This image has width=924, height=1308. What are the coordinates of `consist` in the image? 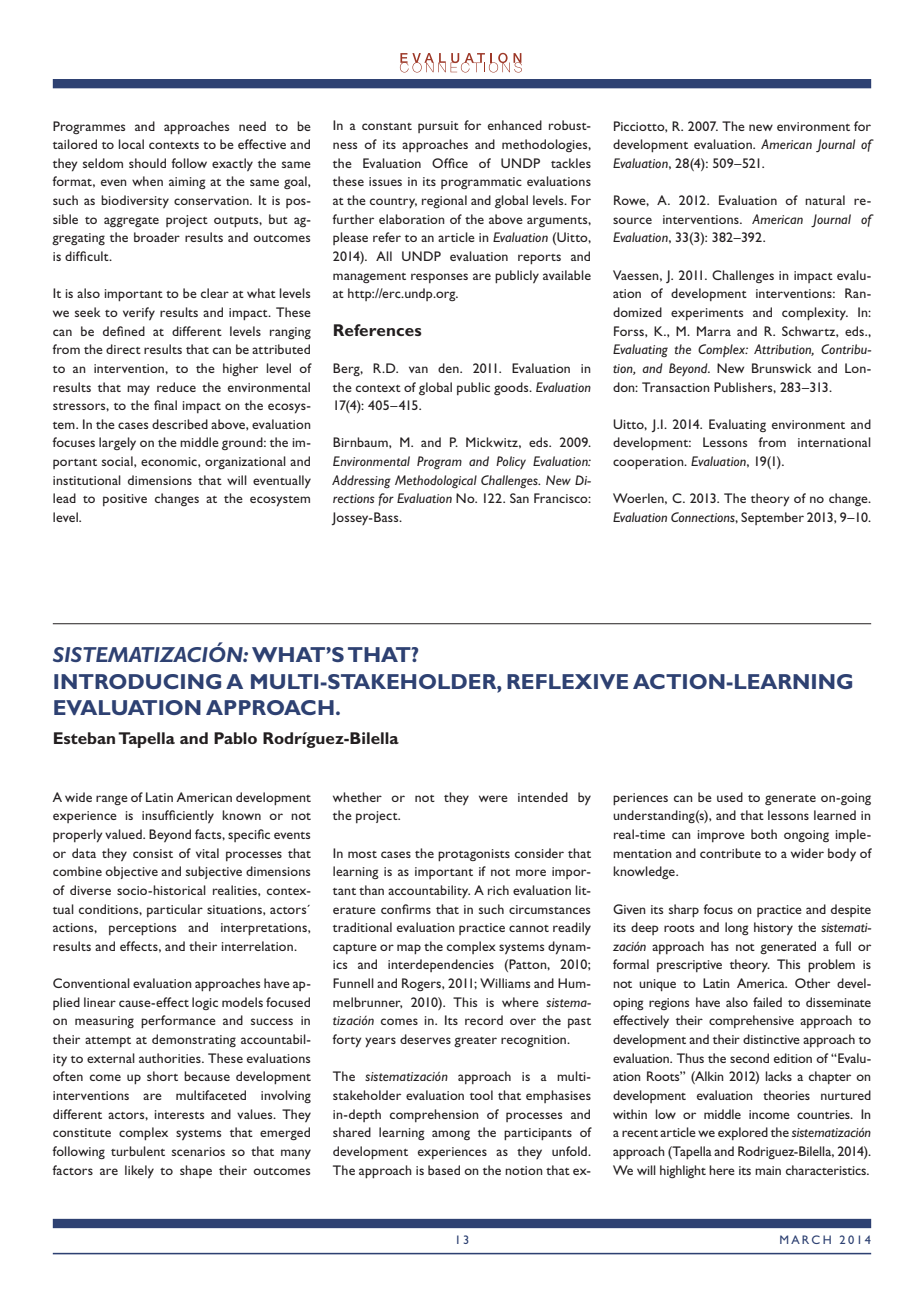 It's located at (153, 853).
